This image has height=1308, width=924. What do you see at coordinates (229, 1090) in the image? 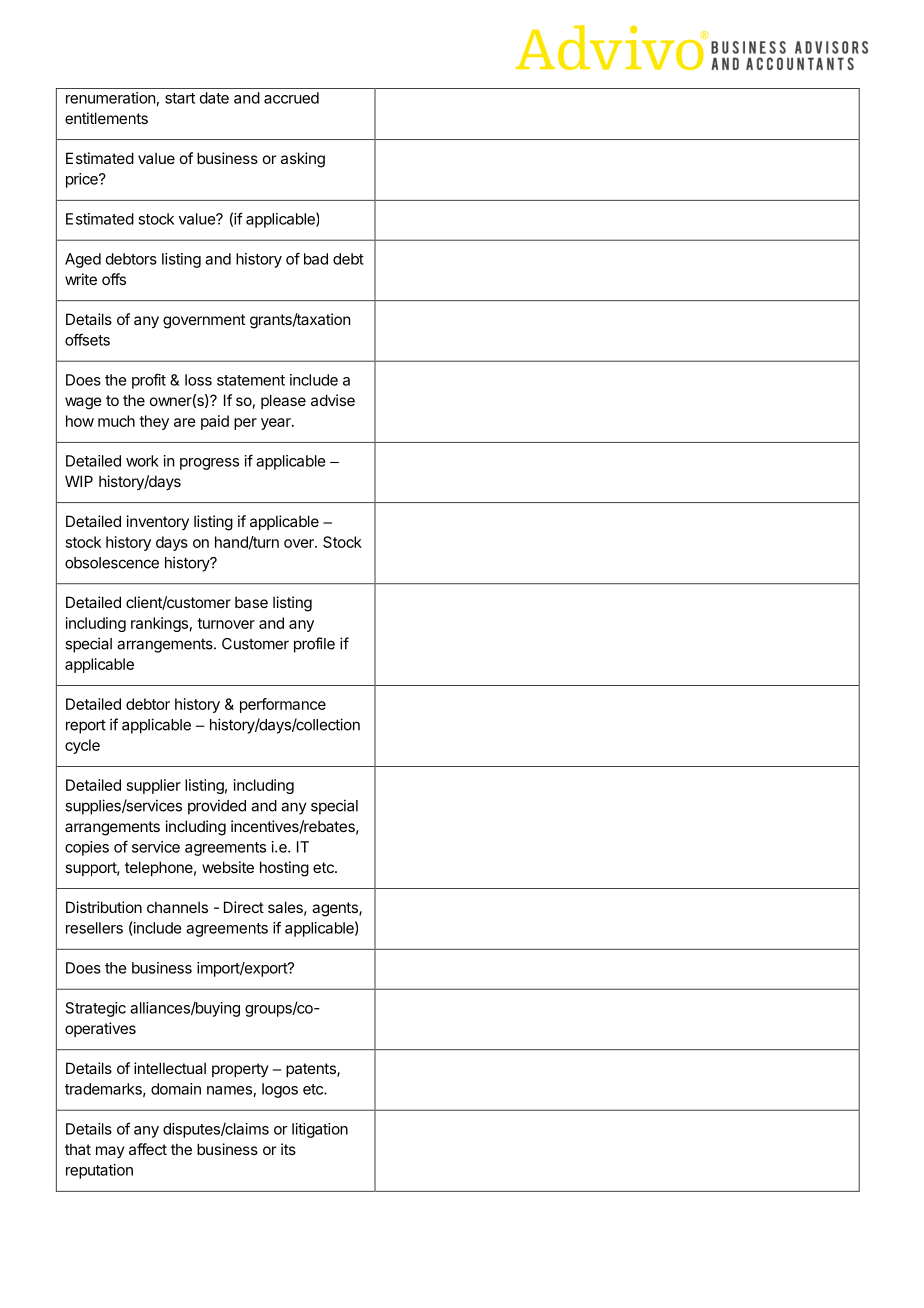
I see `names` at bounding box center [229, 1090].
